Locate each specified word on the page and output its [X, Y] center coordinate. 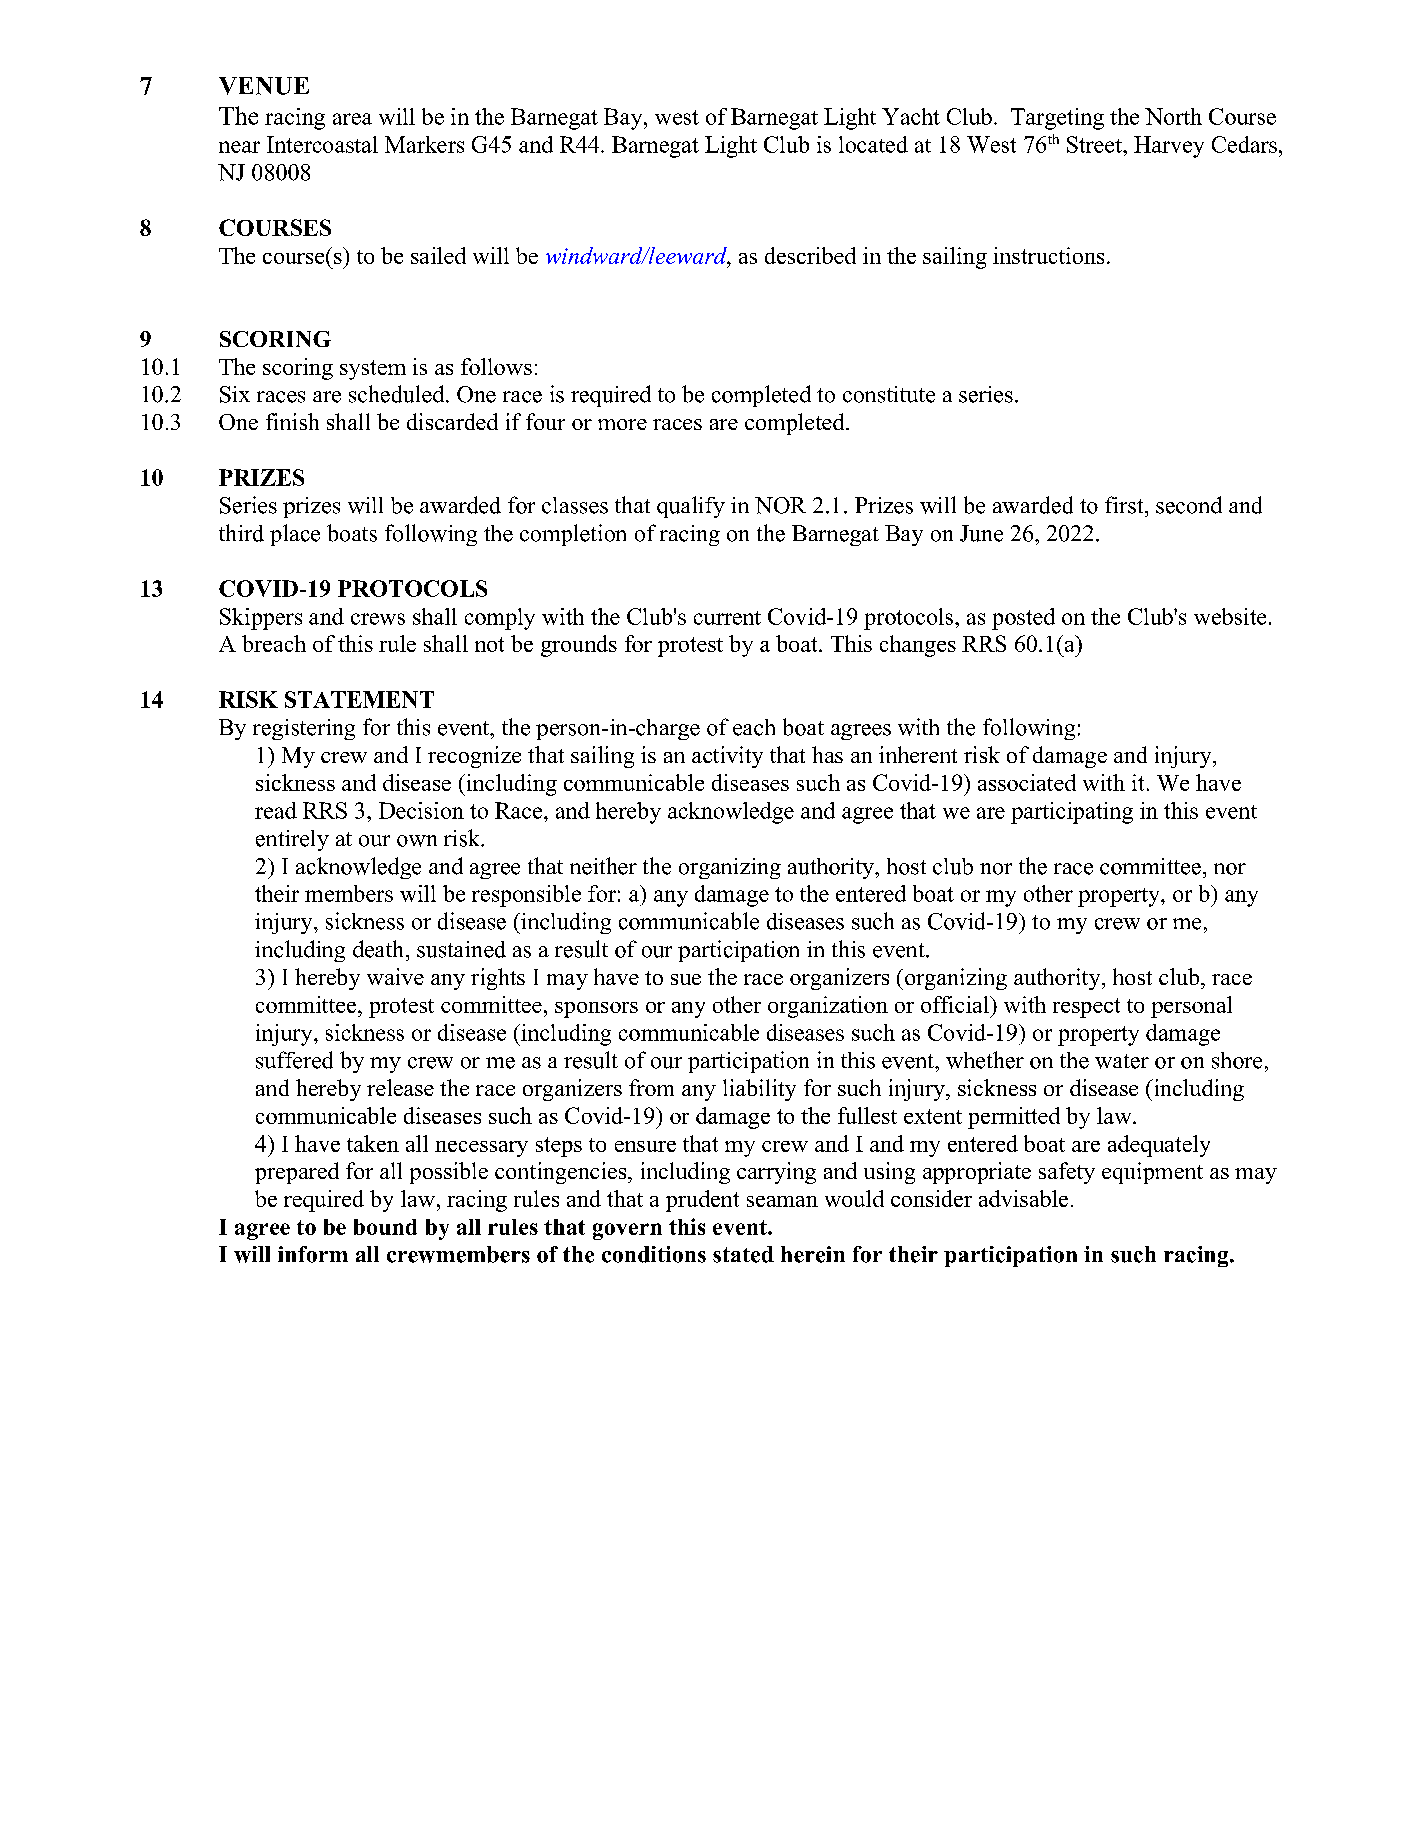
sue [686, 979]
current [727, 618]
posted [1023, 619]
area [352, 119]
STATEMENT [359, 699]
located [873, 144]
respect [1086, 1008]
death [378, 949]
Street [1095, 144]
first [1125, 505]
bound [385, 1227]
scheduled [398, 394]
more [622, 424]
